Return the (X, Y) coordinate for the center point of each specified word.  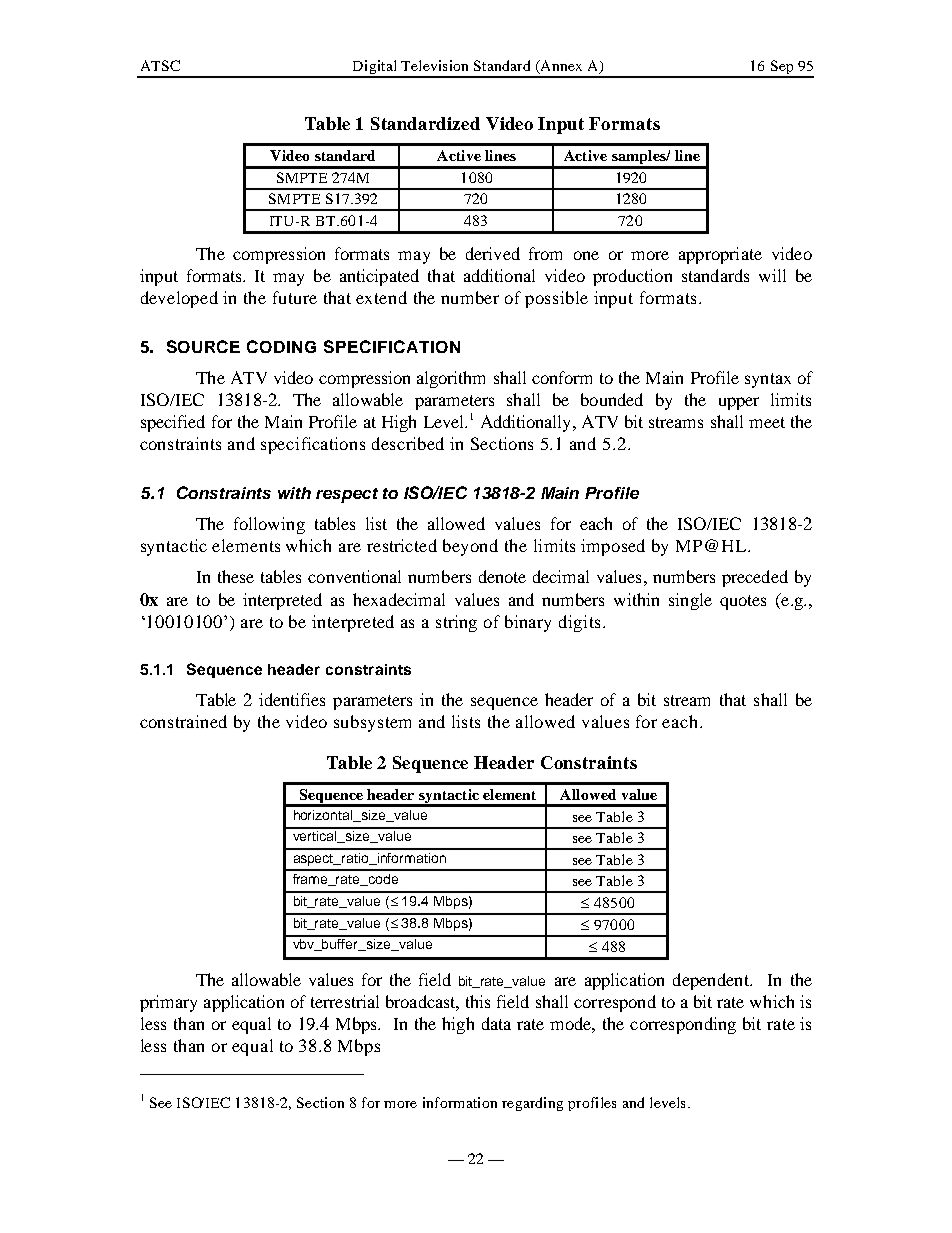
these (236, 576)
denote (502, 576)
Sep (782, 68)
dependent (712, 981)
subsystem (372, 723)
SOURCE (203, 346)
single (690, 601)
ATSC (160, 65)
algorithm (451, 379)
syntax (768, 380)
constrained (183, 721)
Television (434, 65)
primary (168, 1003)
